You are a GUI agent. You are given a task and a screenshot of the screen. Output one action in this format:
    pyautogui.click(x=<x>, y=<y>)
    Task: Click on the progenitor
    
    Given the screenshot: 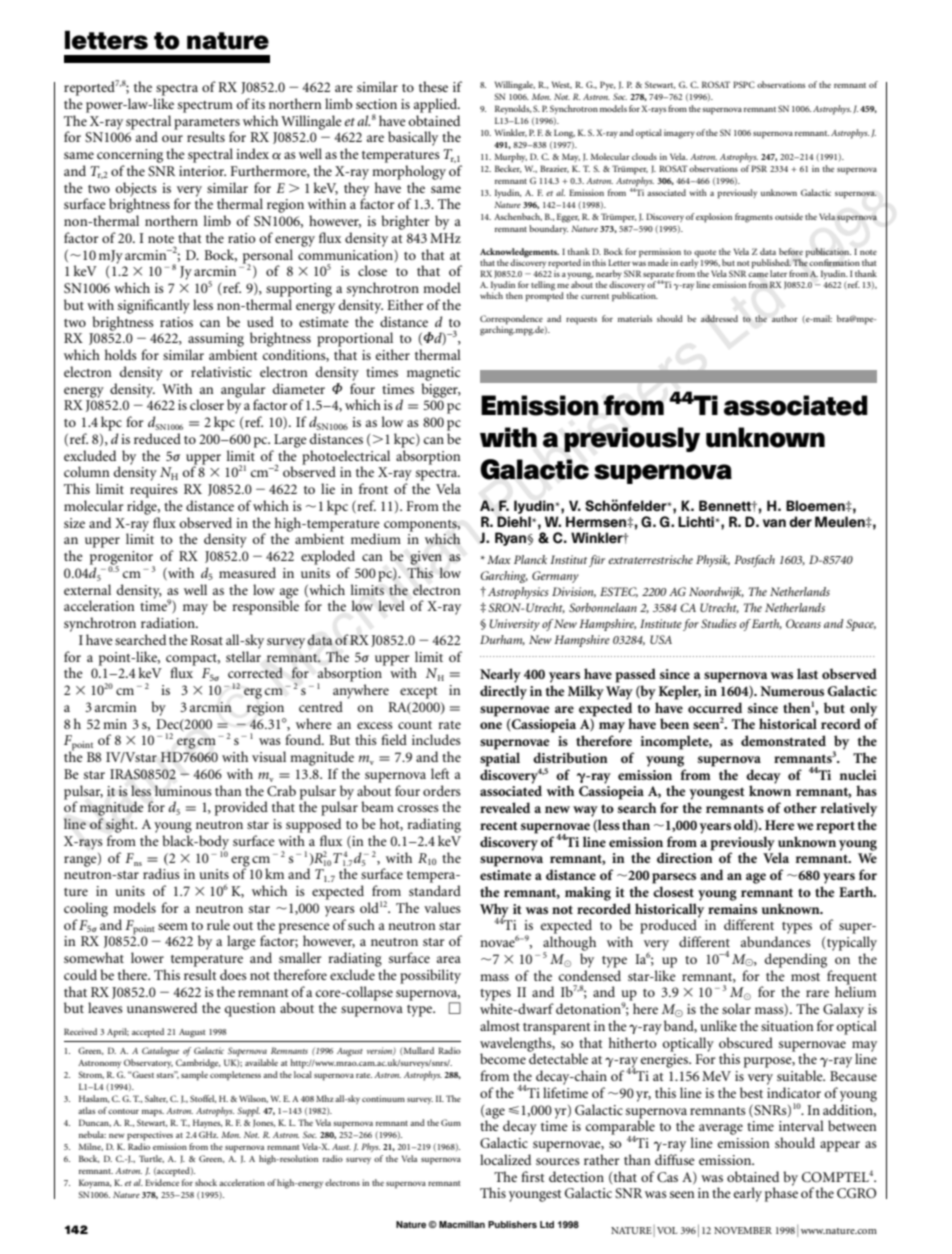 What is the action you would take?
    pyautogui.click(x=122, y=559)
